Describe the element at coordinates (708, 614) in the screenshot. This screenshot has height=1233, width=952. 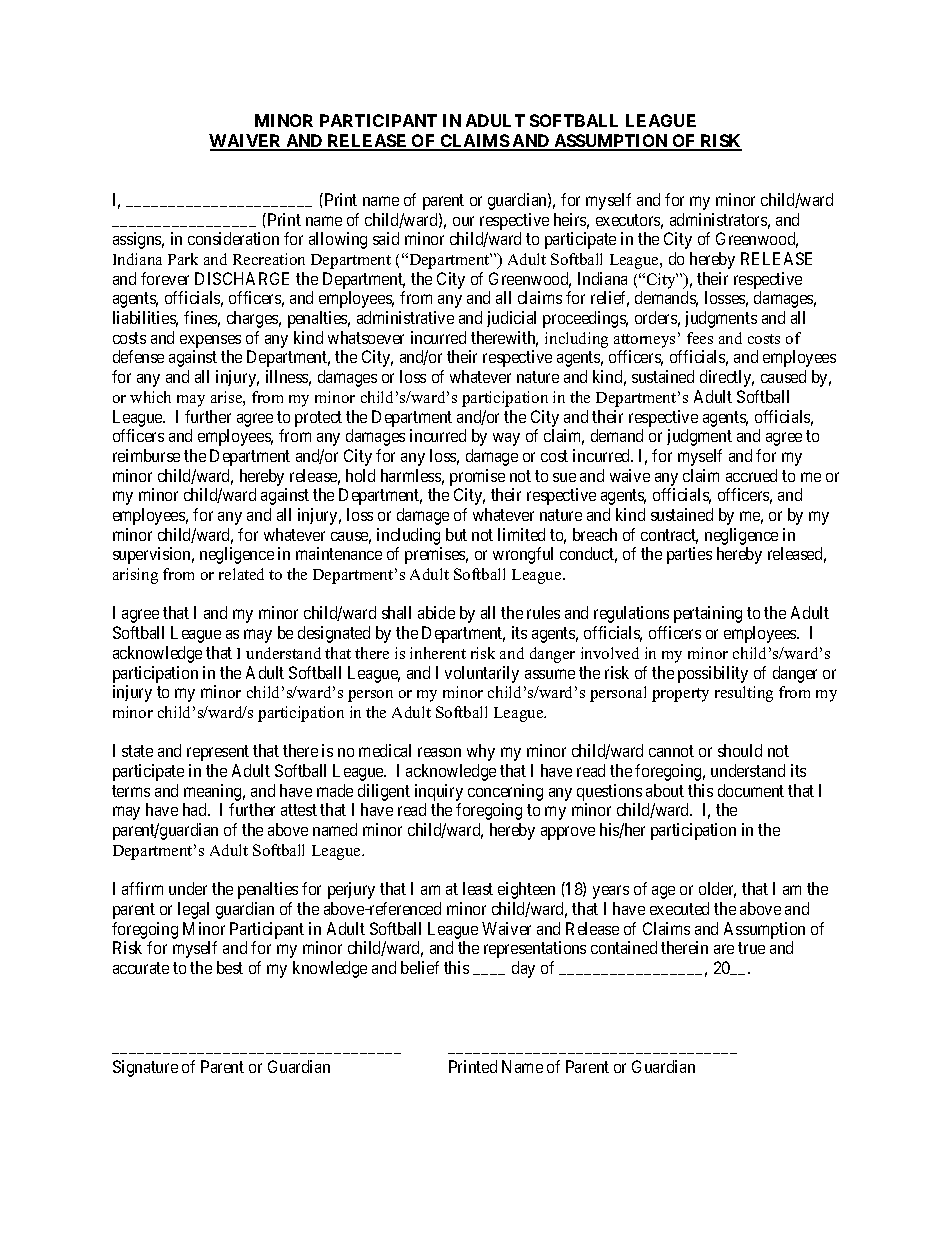
I see `pertaining` at that location.
